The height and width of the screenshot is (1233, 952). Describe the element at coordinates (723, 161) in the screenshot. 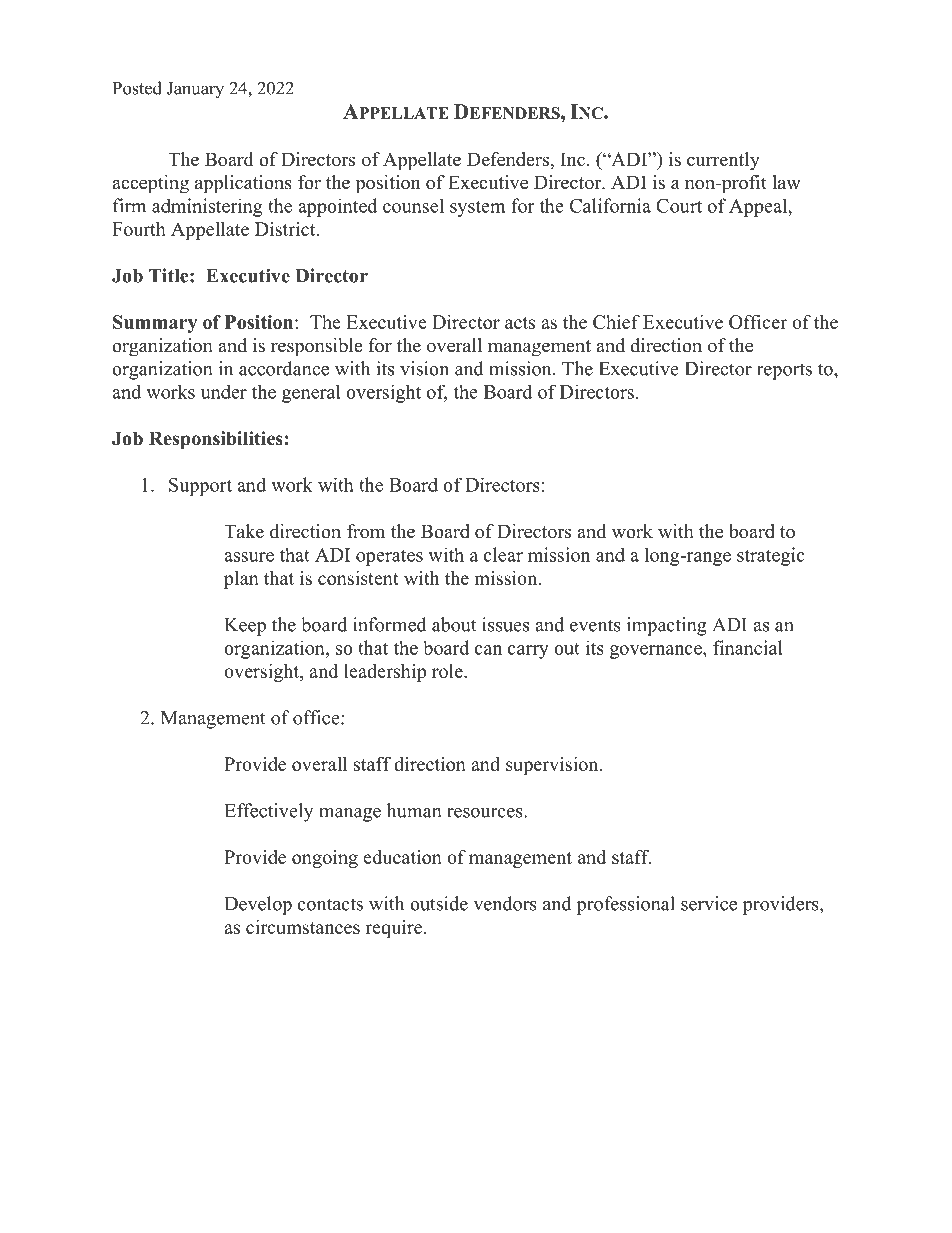

I see `currently` at that location.
